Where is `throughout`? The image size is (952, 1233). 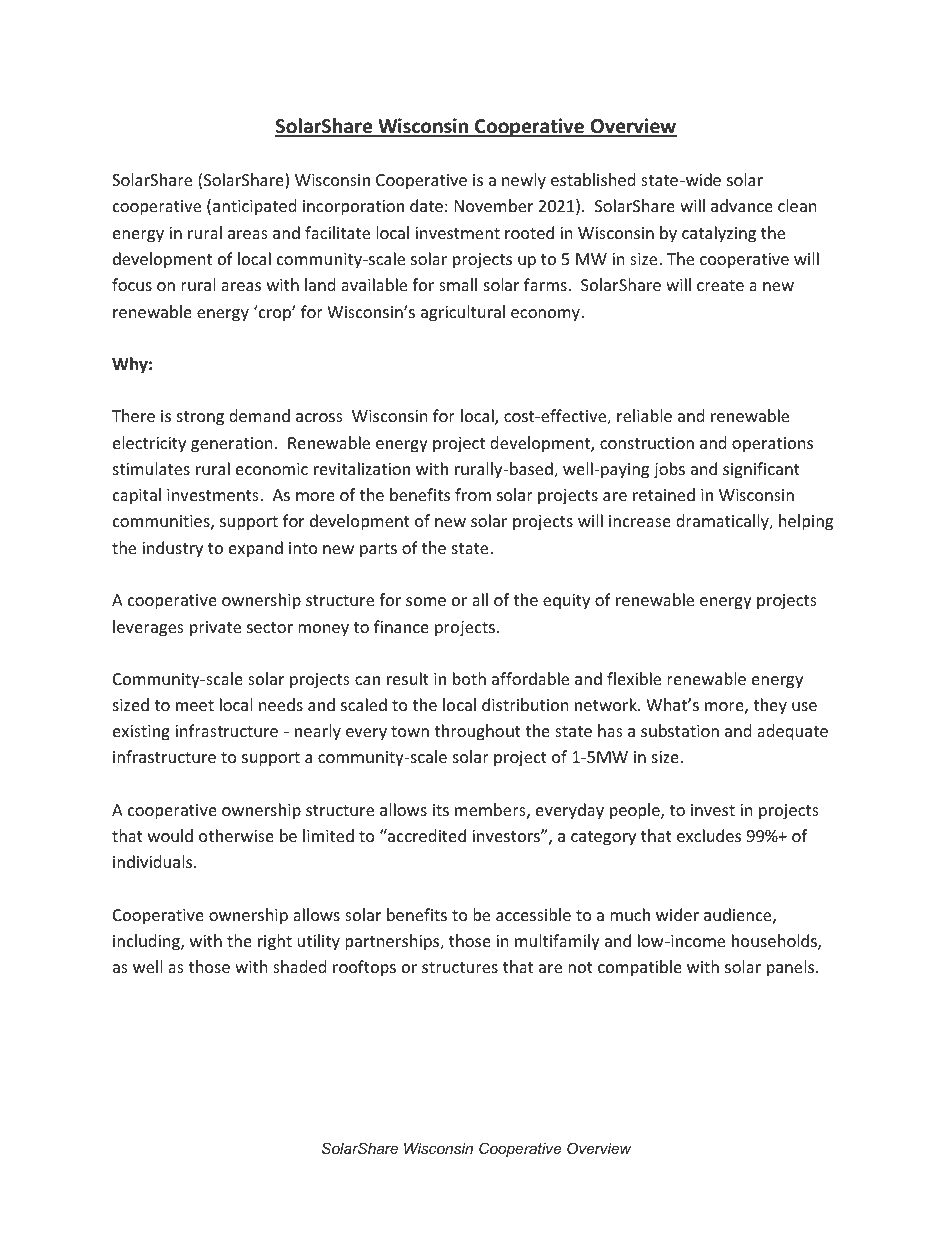 throughout is located at coordinates (477, 732).
